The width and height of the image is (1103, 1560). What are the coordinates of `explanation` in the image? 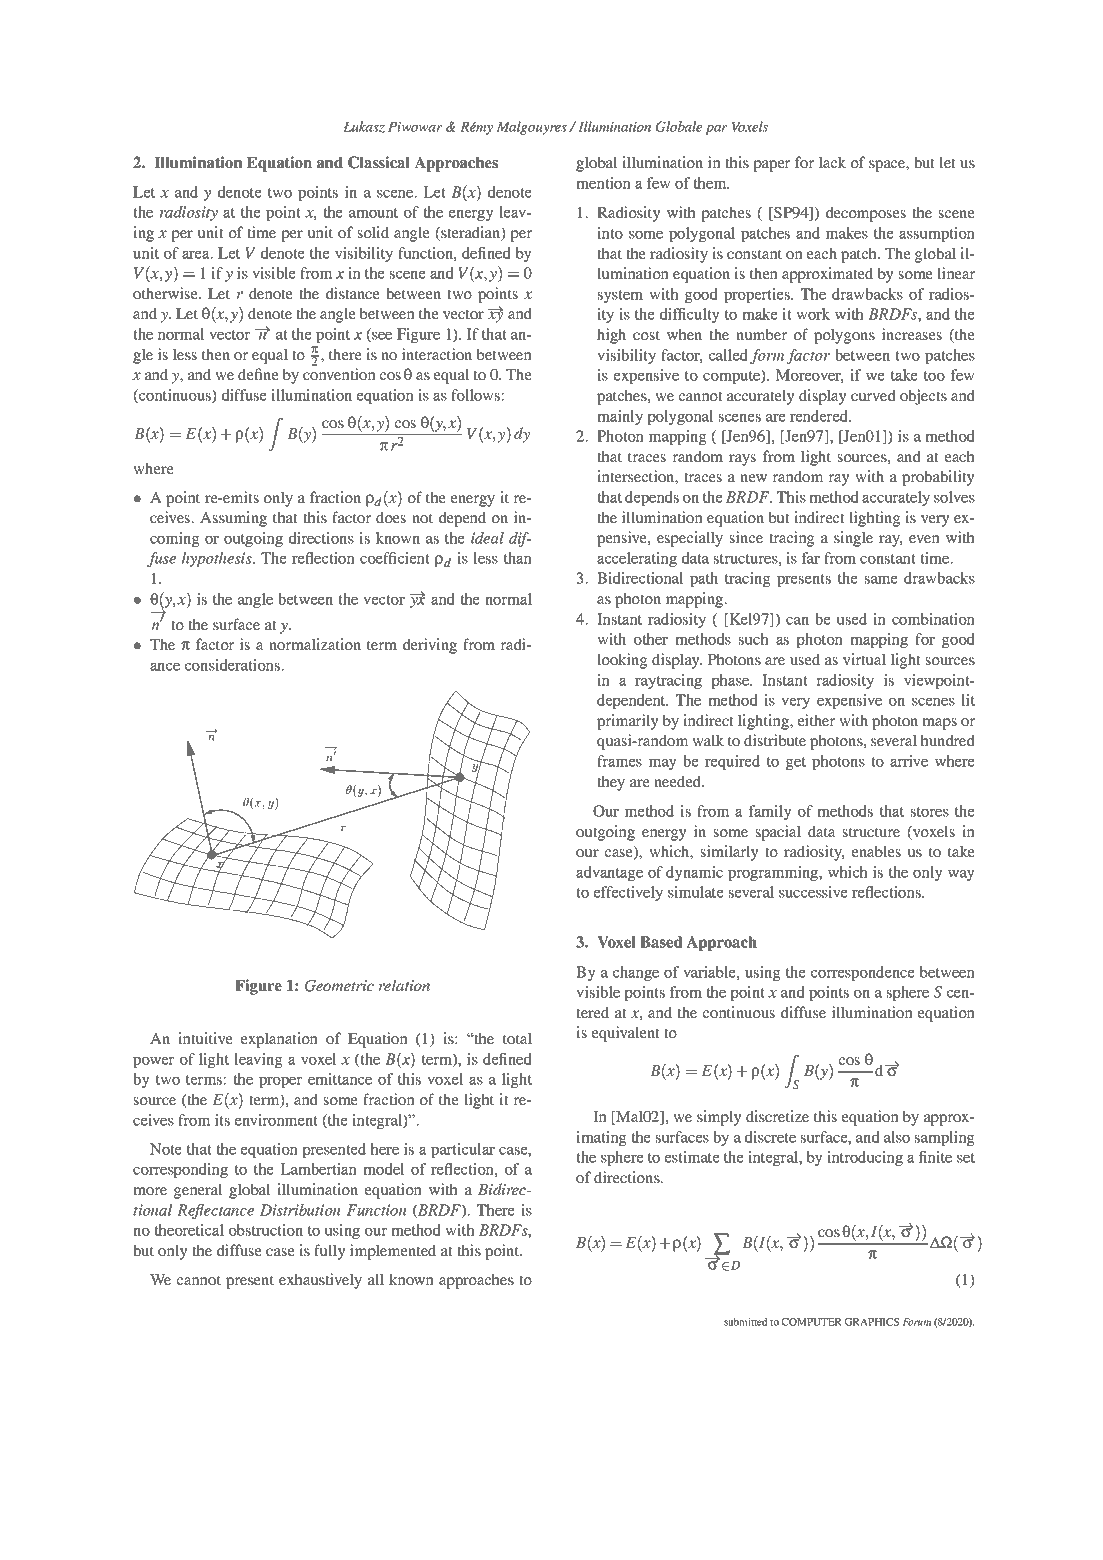 It's located at (279, 1040).
